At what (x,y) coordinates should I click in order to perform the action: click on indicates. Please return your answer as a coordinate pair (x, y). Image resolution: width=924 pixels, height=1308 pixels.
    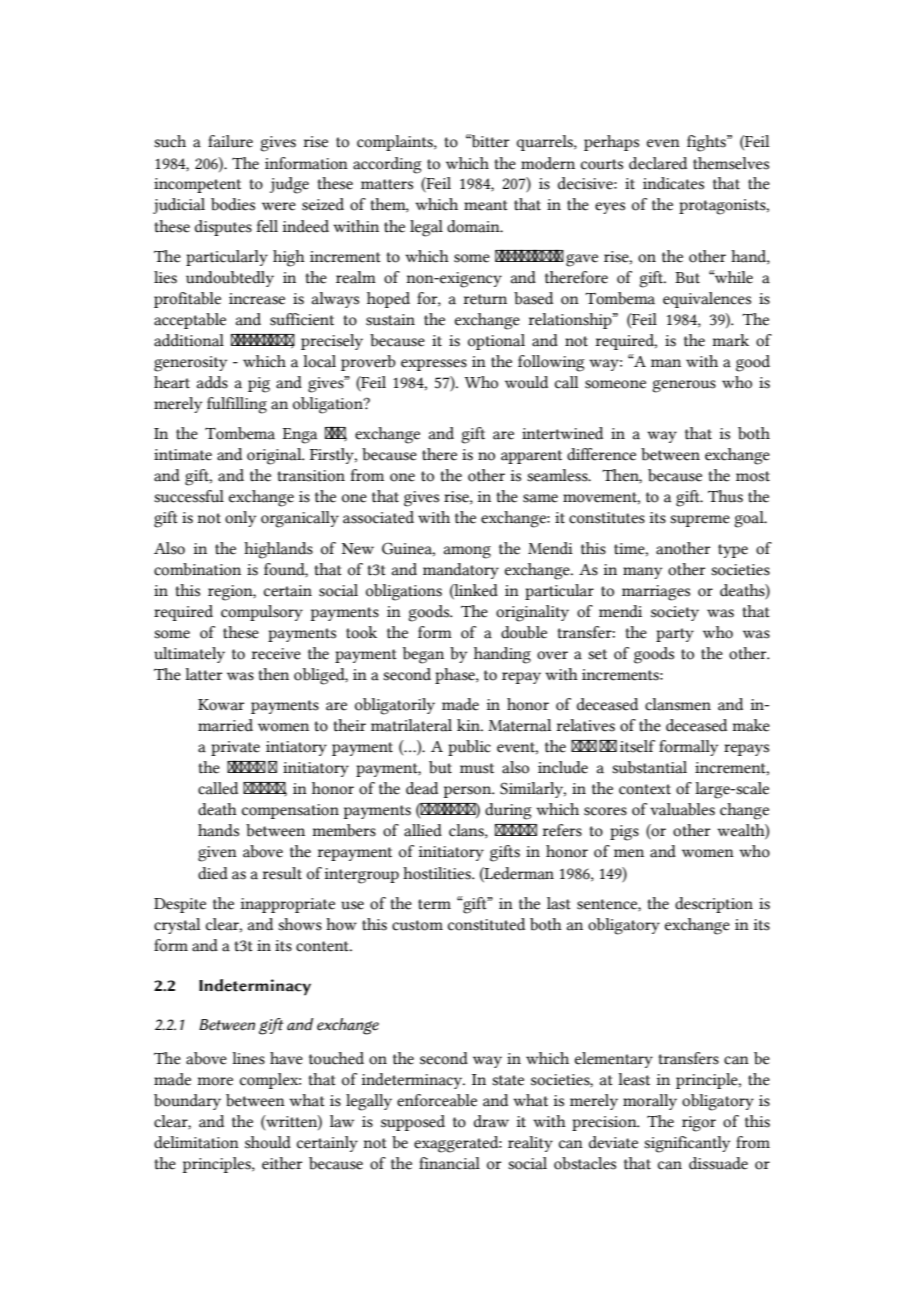
    Looking at the image, I should click on (673, 183).
